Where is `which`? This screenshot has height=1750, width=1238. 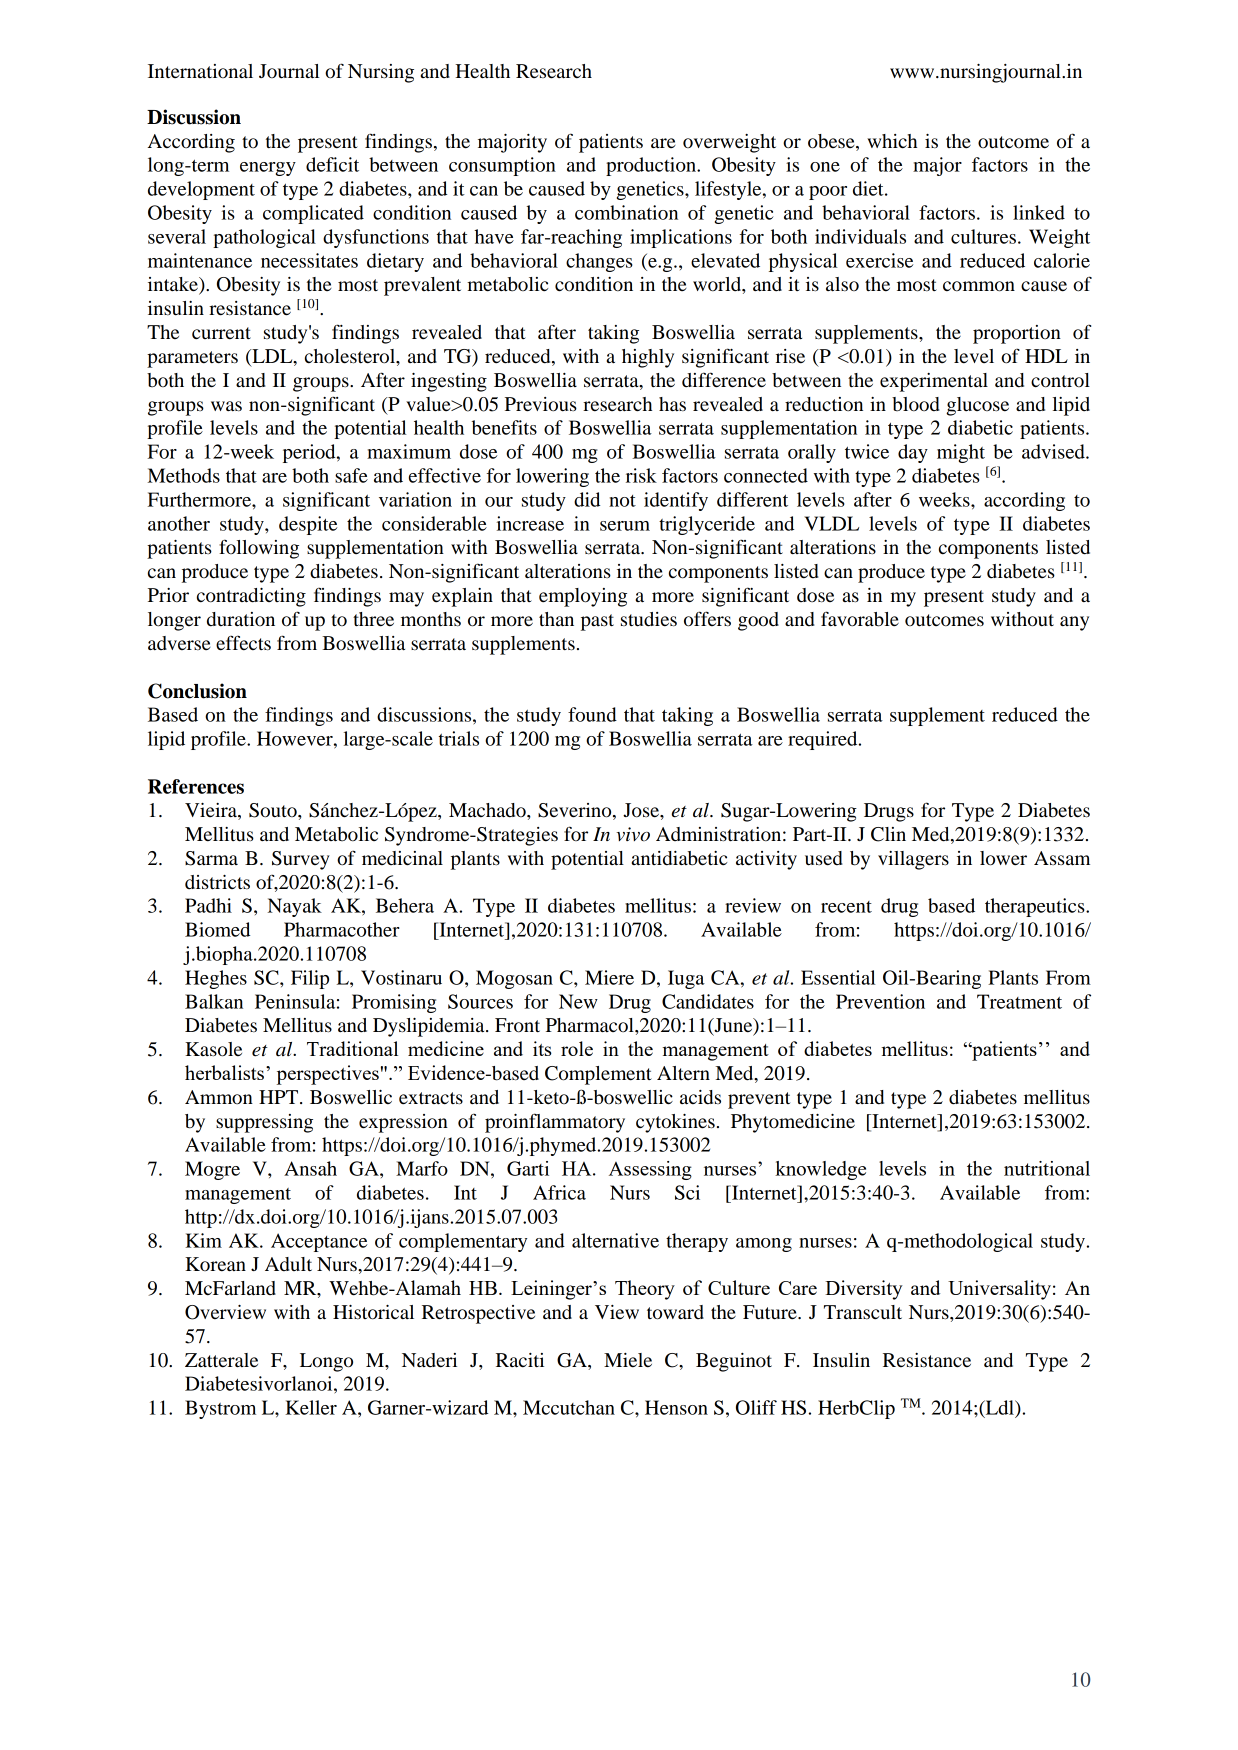
which is located at coordinates (892, 141).
